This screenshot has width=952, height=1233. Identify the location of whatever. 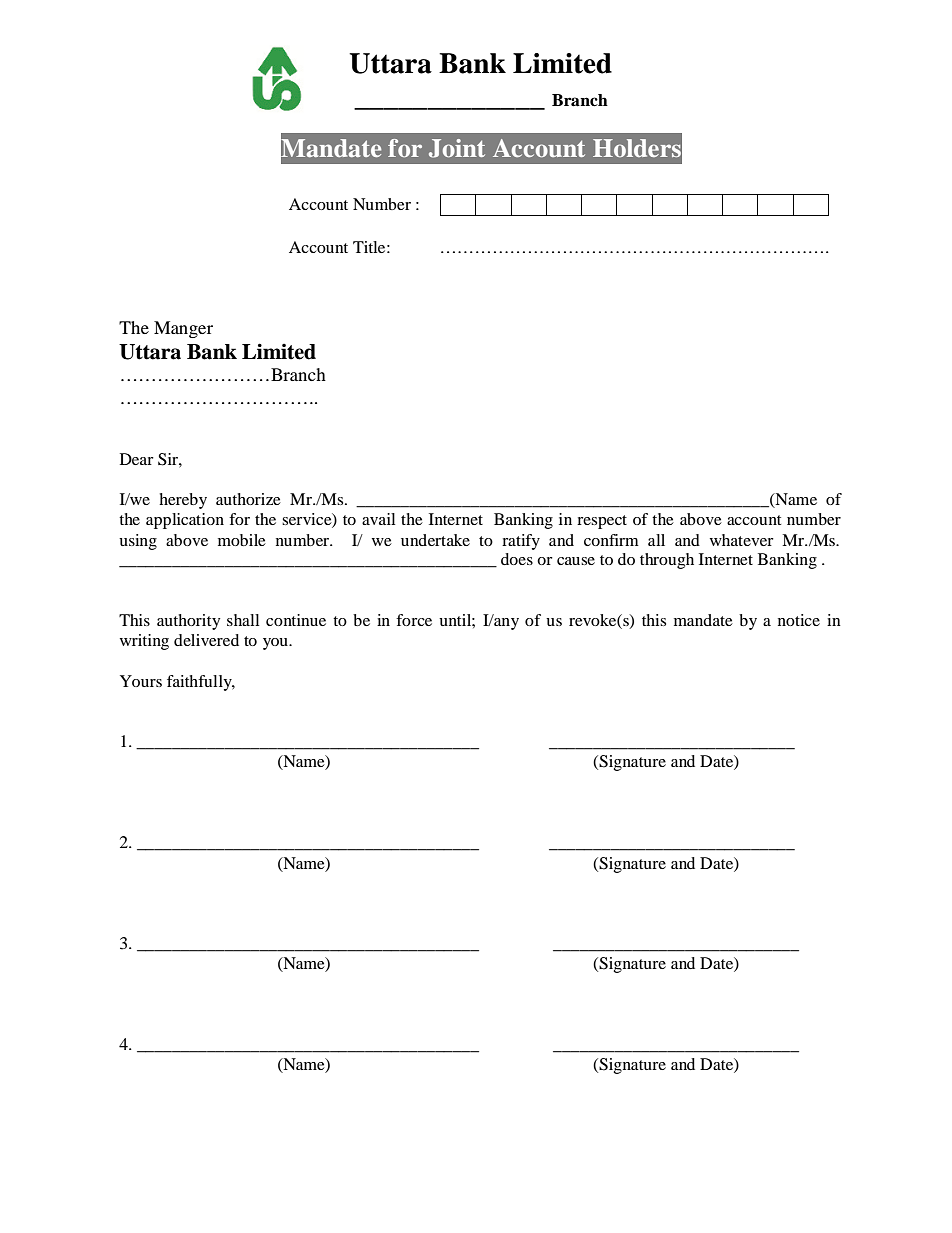
(742, 540).
